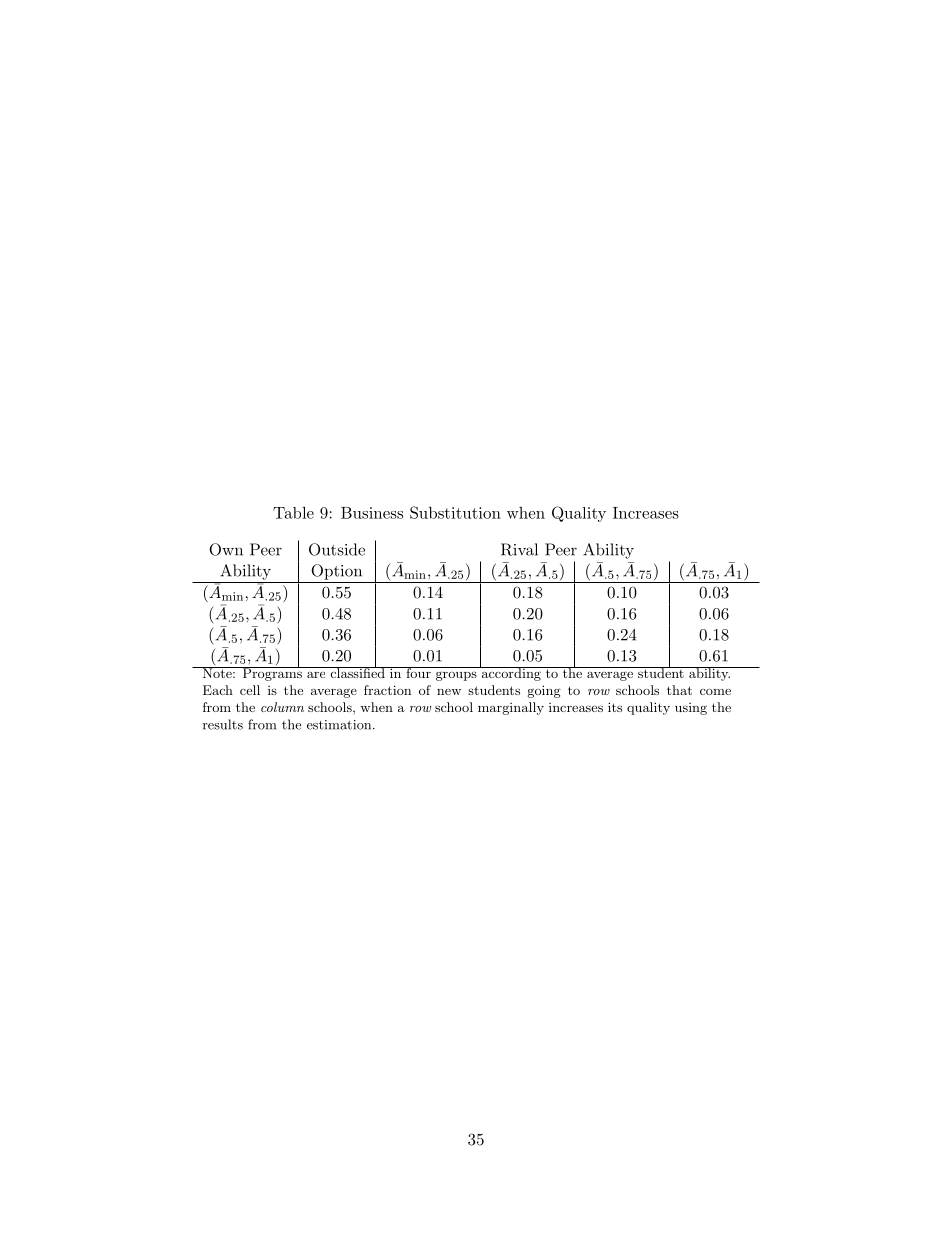 The height and width of the screenshot is (1233, 952). Describe the element at coordinates (282, 707) in the screenshot. I see `column` at that location.
